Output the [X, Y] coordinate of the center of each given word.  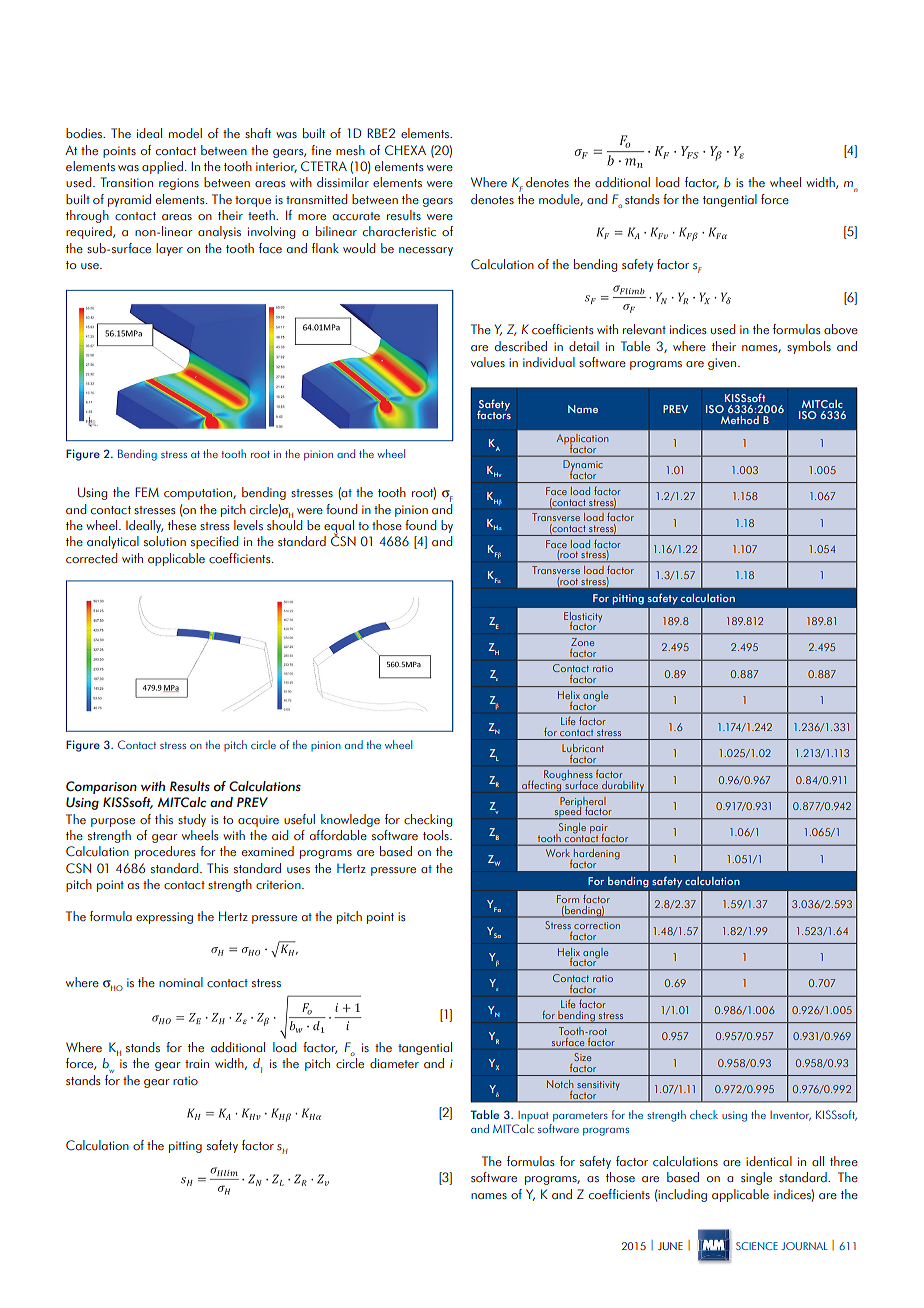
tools [437, 835]
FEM [147, 492]
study [192, 820]
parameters [580, 1117]
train [197, 1063]
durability [623, 787]
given [723, 364]
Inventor [790, 1116]
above [841, 329]
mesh [350, 150]
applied [162, 167]
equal [339, 527]
